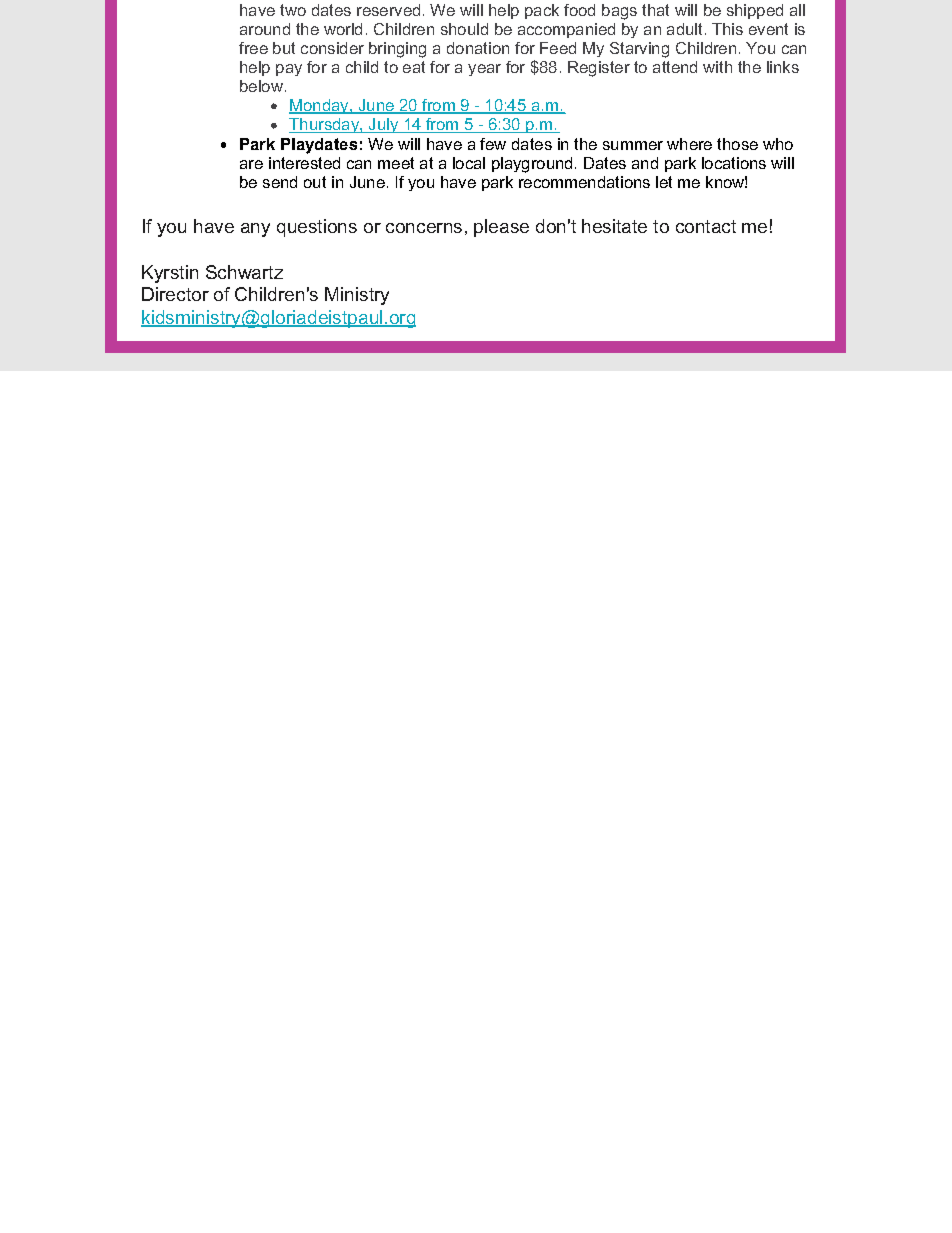  I want to click on shipped, so click(755, 11).
